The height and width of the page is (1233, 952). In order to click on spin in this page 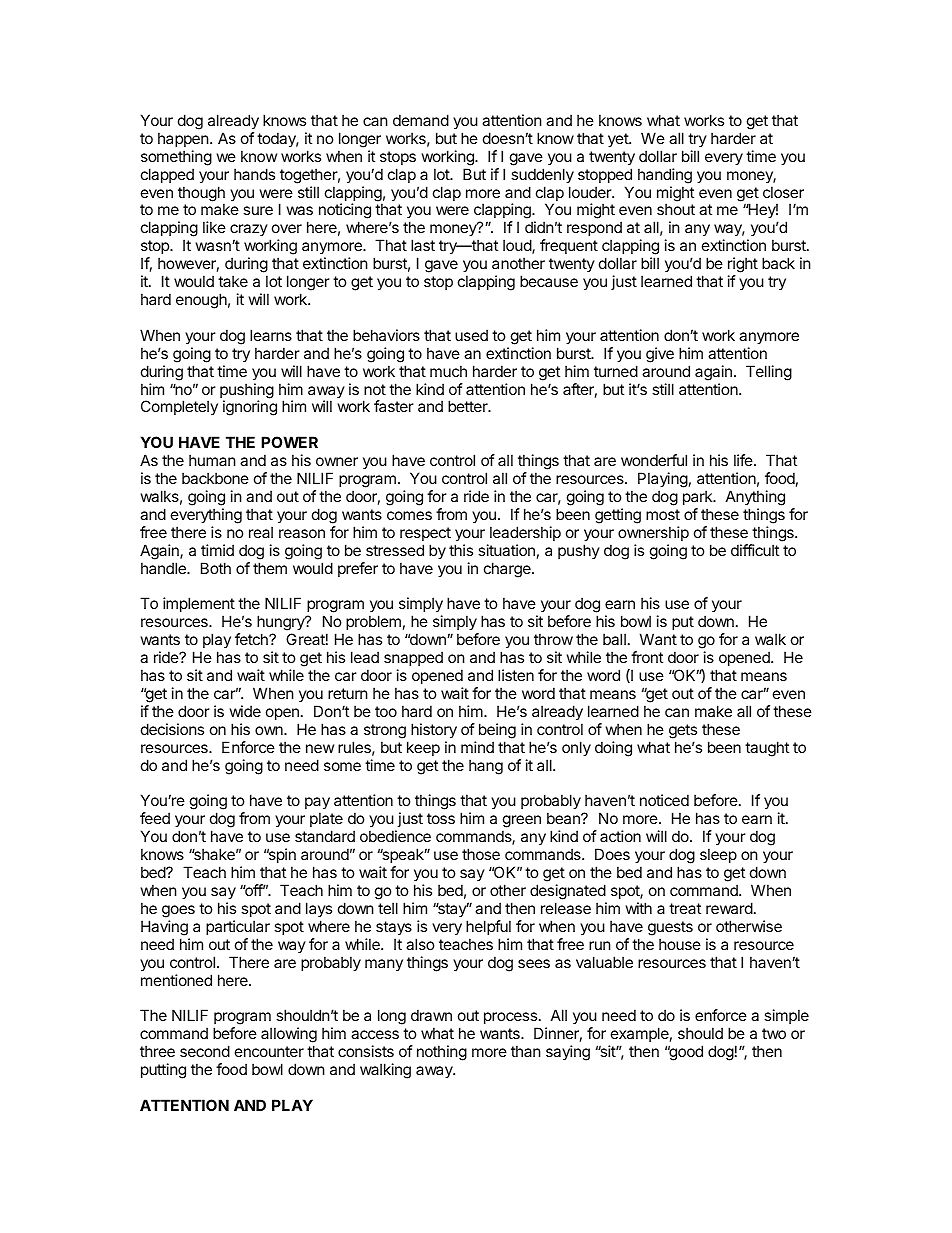, I will do `click(281, 855)`.
